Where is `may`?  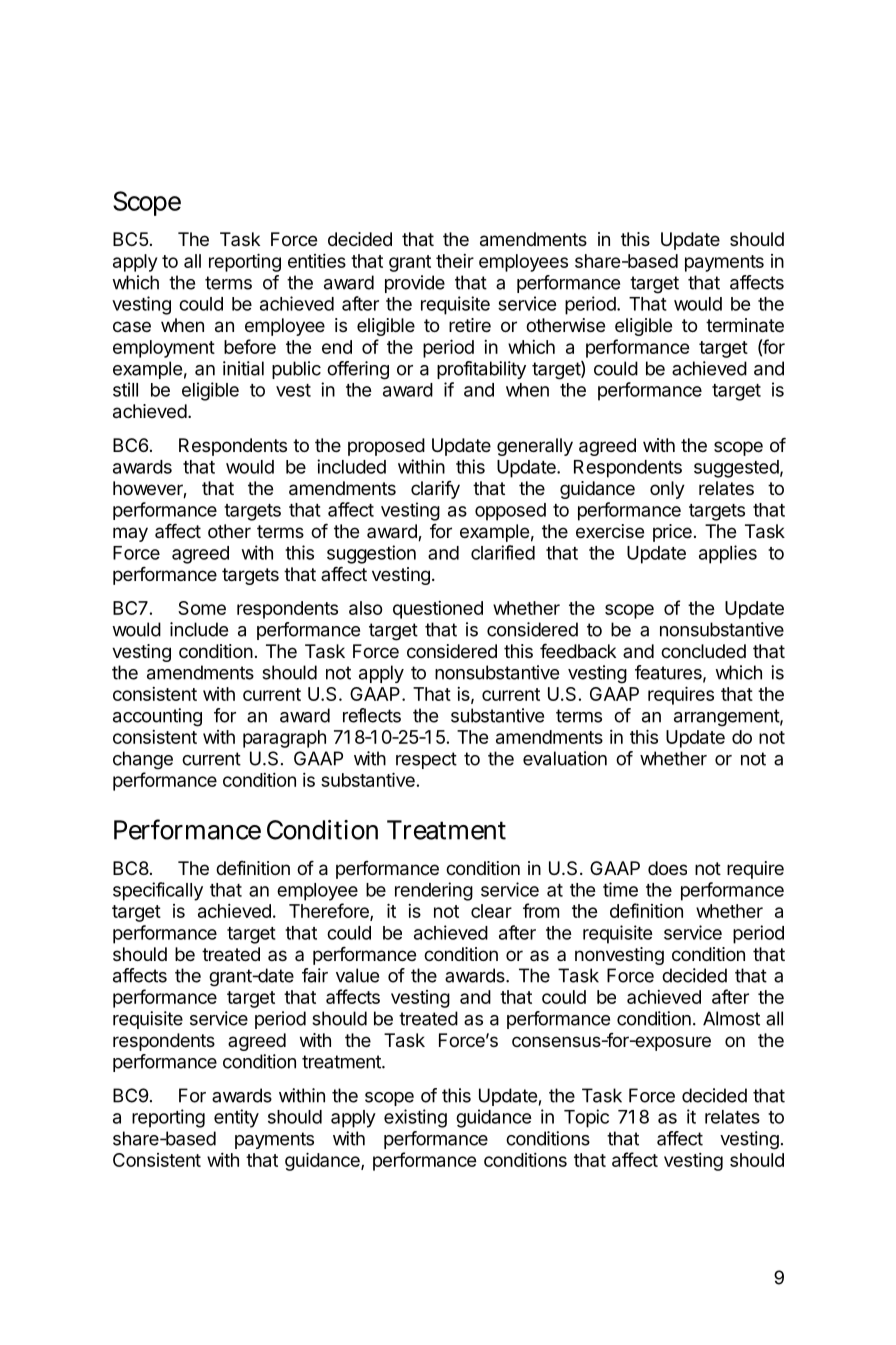 may is located at coordinates (130, 534).
